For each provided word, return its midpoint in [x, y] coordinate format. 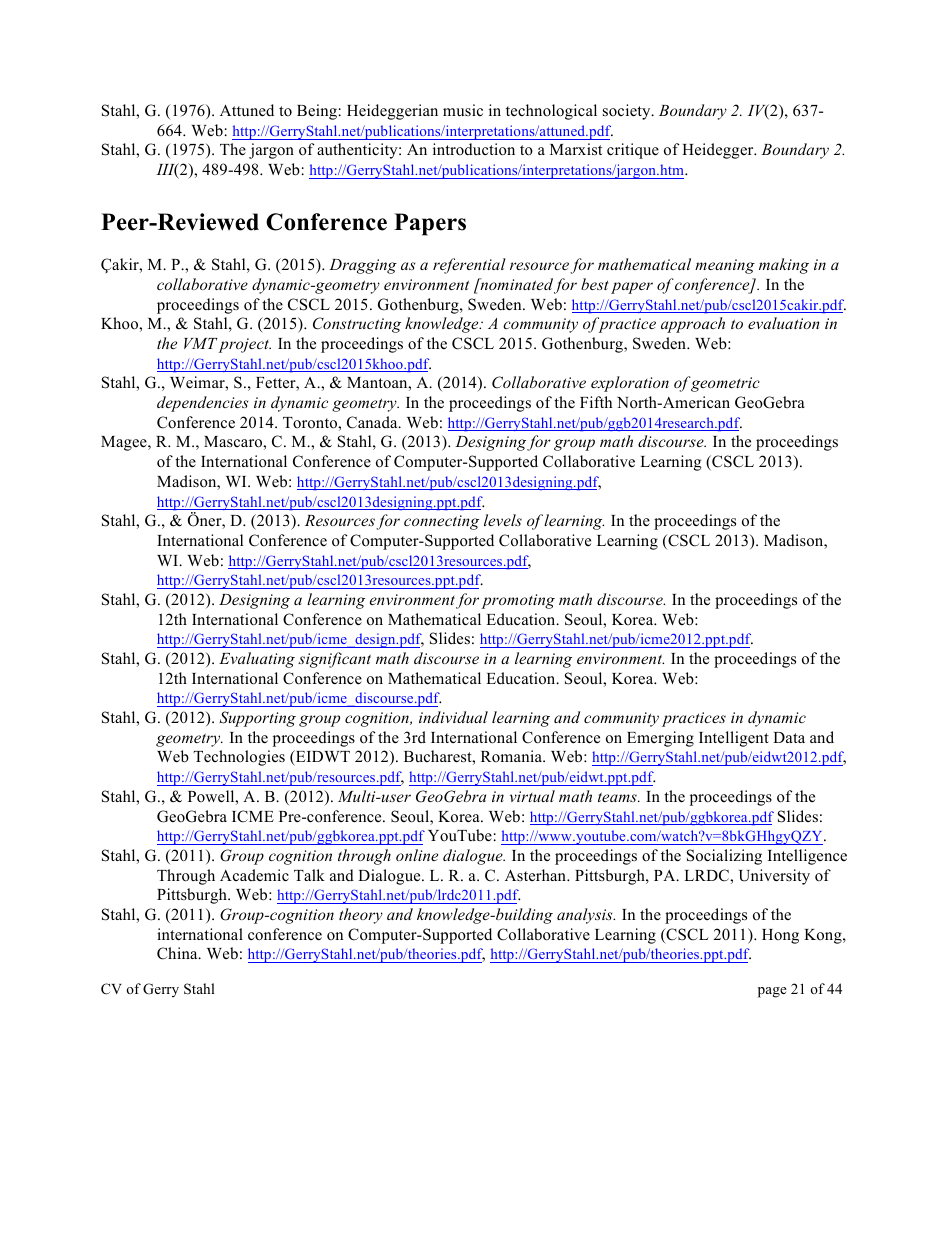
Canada [373, 422]
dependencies [202, 404]
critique [633, 151]
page [772, 992]
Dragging [363, 266]
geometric [725, 384]
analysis [586, 916]
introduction [474, 149]
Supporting [257, 719]
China [178, 953]
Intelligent [734, 739]
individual [453, 717]
